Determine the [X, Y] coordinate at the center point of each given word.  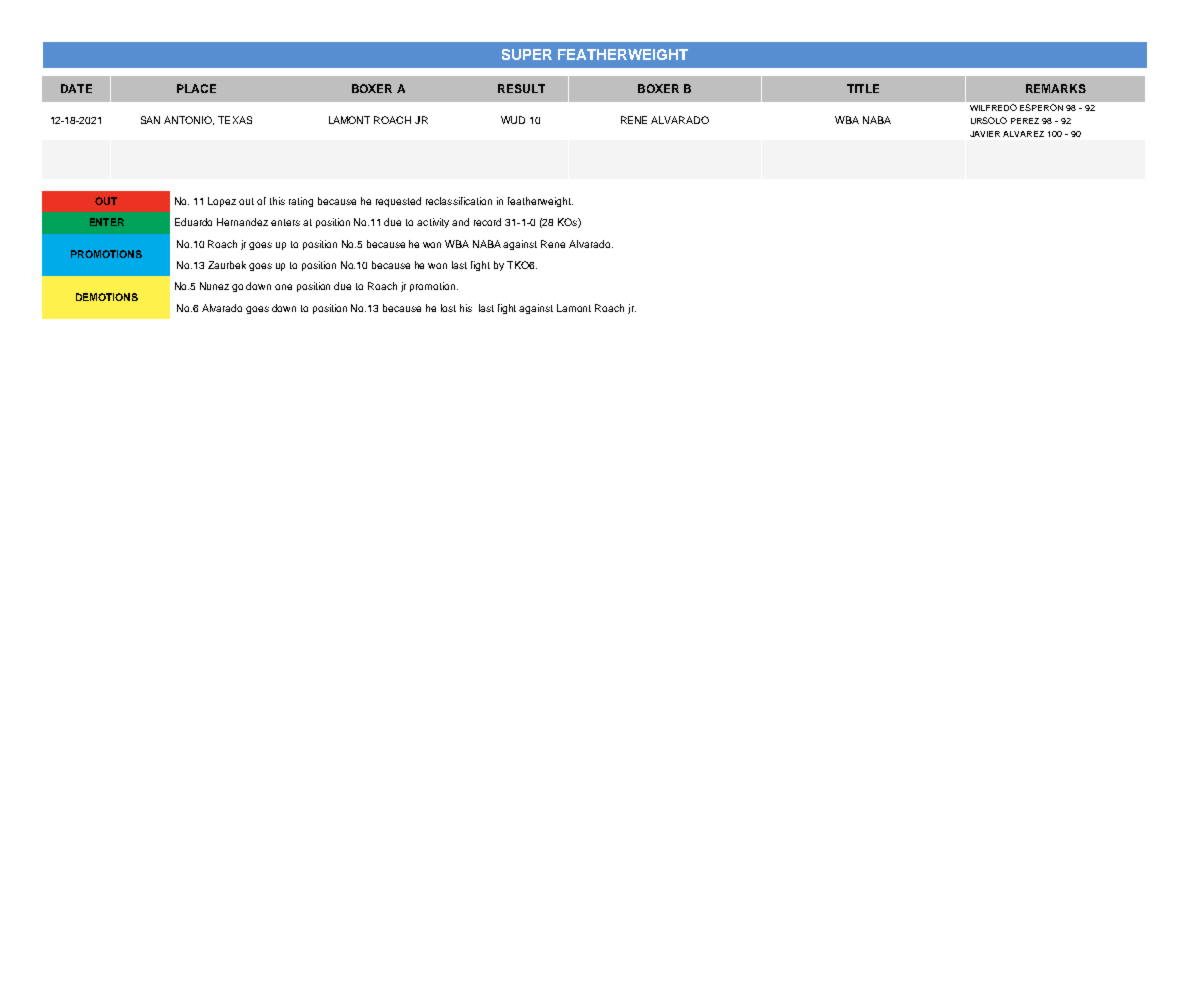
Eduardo [193, 222]
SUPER [527, 54]
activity [433, 223]
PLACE [196, 88]
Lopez [222, 202]
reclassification [459, 201]
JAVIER [985, 134]
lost [448, 308]
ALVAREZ [1023, 134]
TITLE [863, 88]
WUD [513, 120]
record [487, 222]
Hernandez [242, 222]
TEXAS [235, 120]
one [283, 287]
